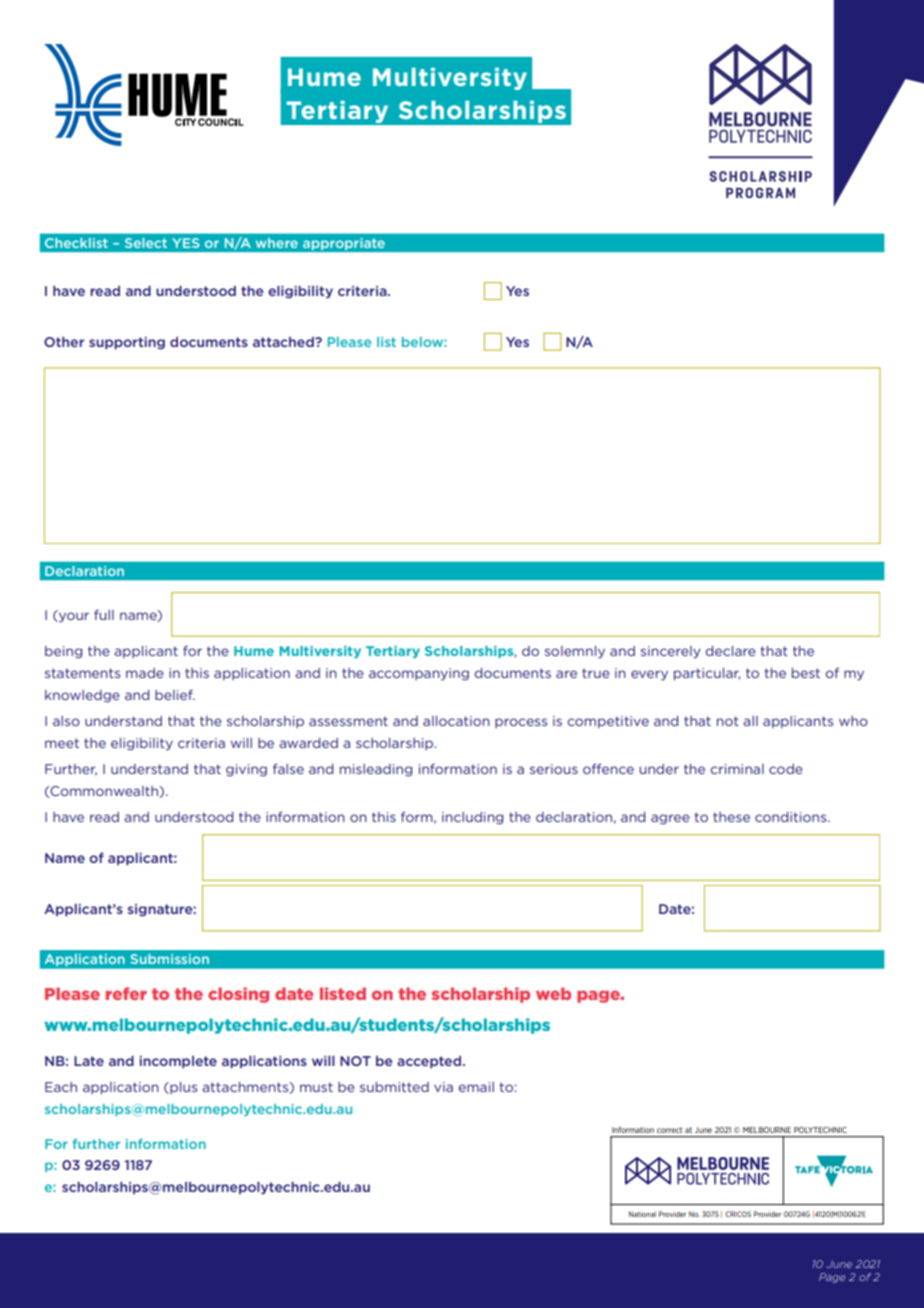  I want to click on plus, so click(182, 1088).
